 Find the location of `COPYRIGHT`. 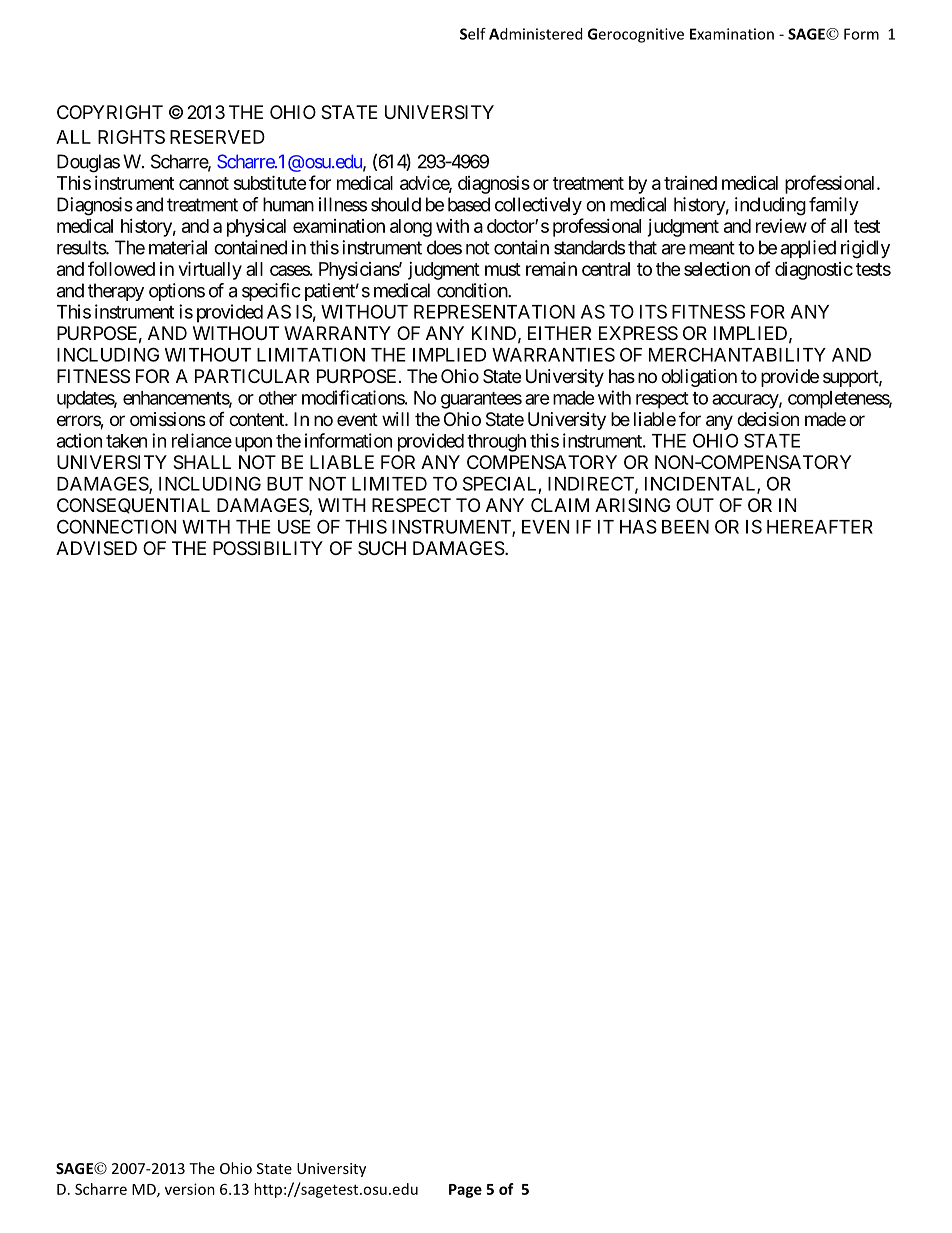

COPYRIGHT is located at coordinates (110, 112).
